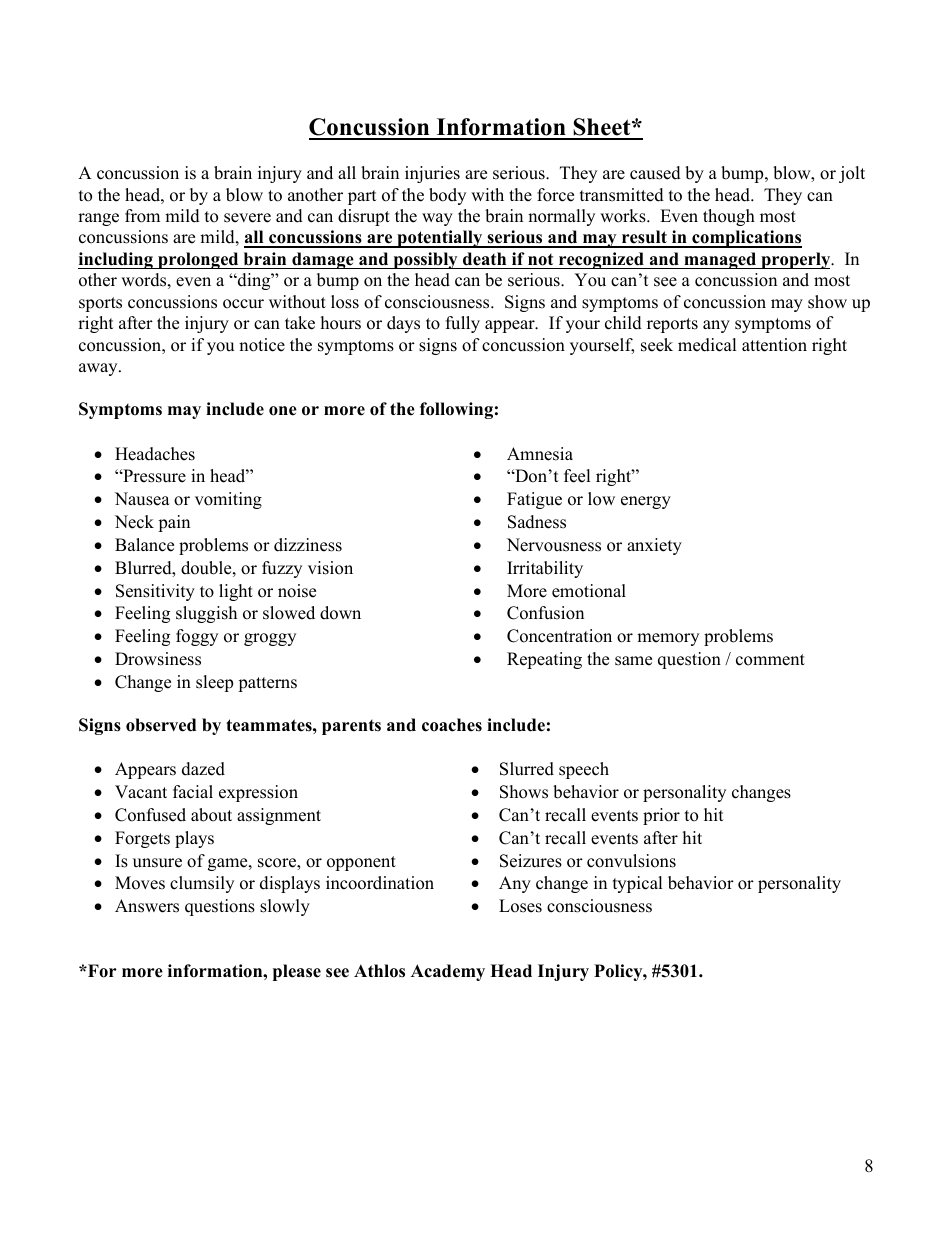 This document has height=1233, width=952. Describe the element at coordinates (638, 884) in the document. I see `typical` at that location.
